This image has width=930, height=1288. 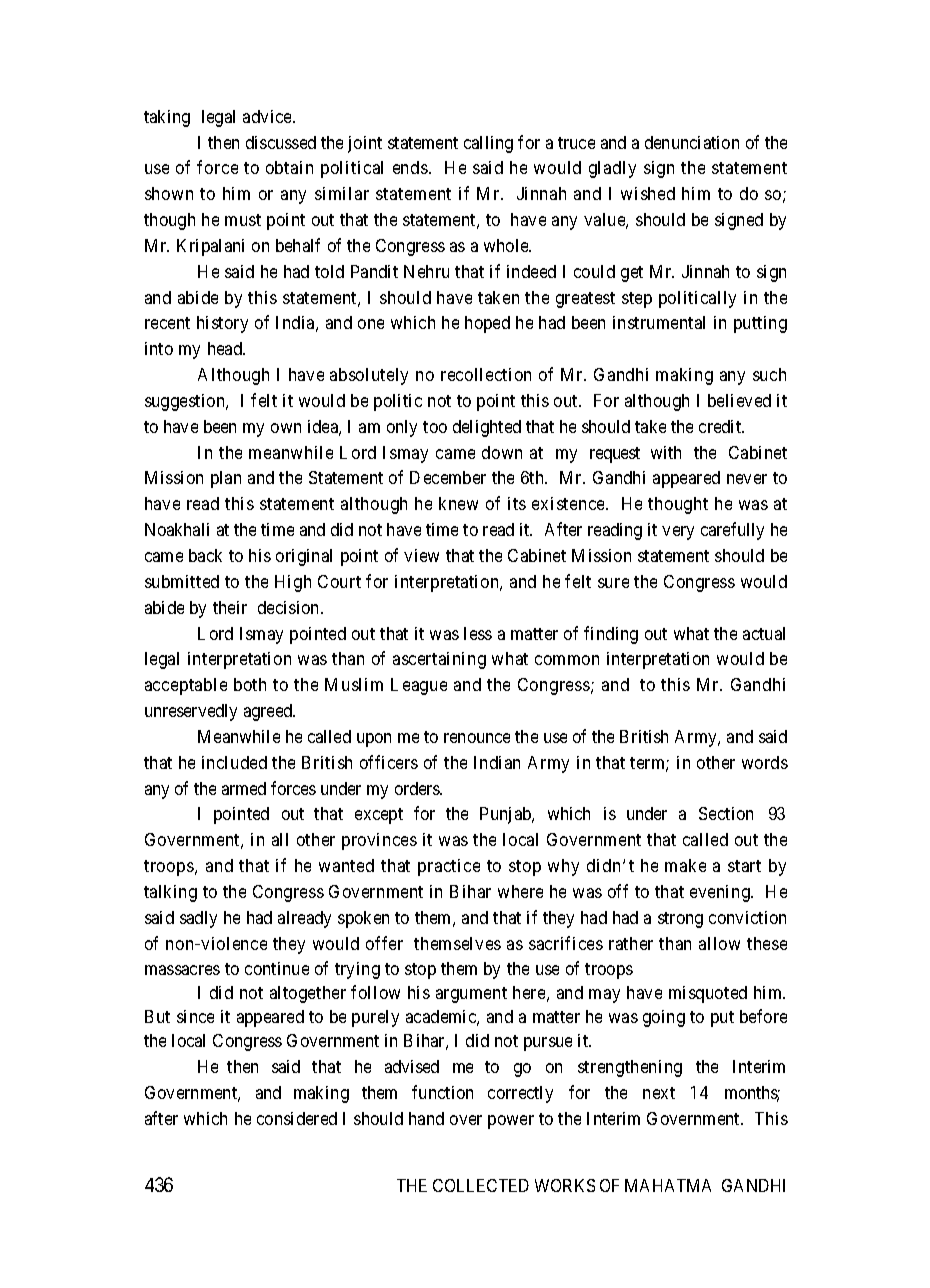 What do you see at coordinates (478, 633) in the image?
I see `less` at bounding box center [478, 633].
